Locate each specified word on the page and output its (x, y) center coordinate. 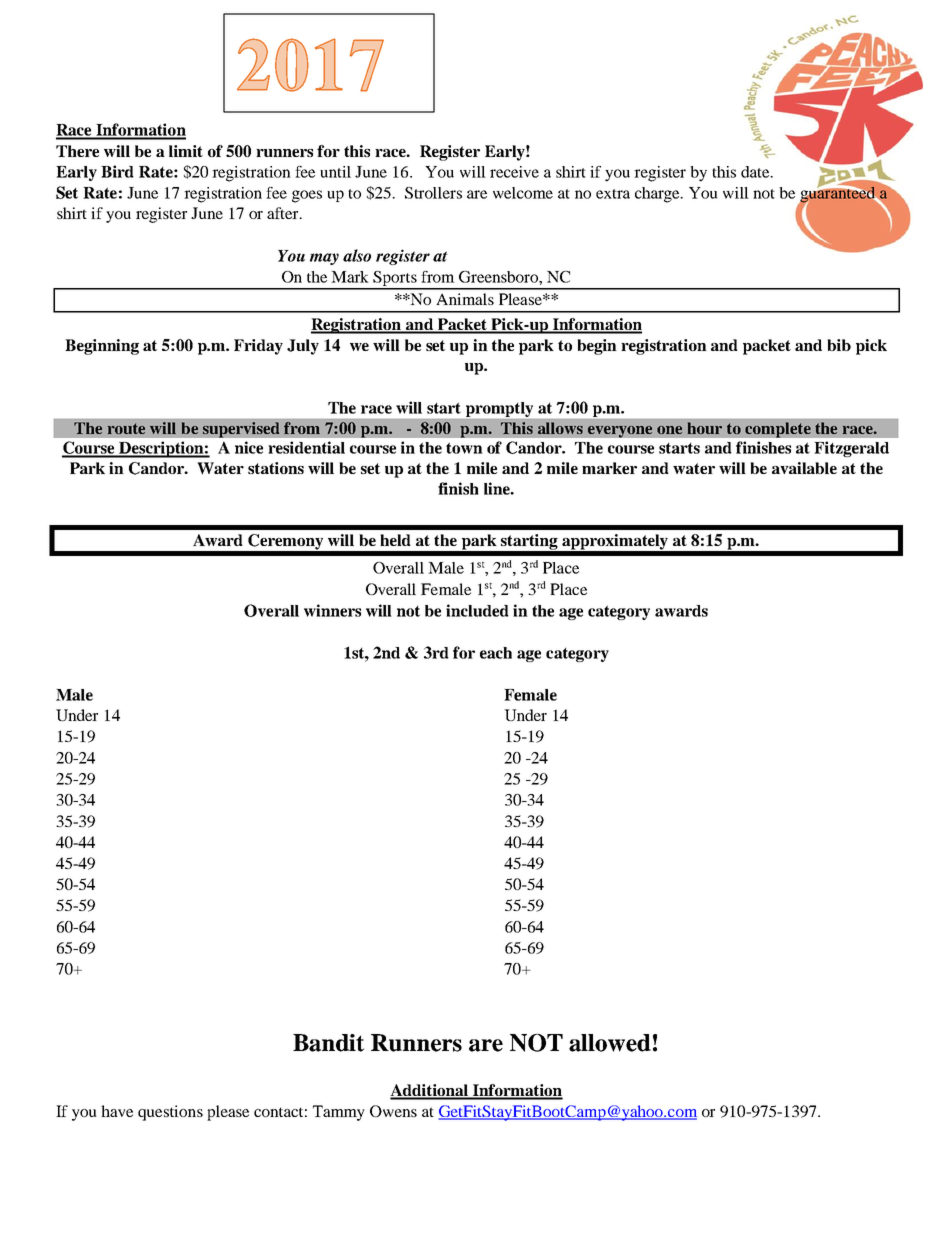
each (496, 653)
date (756, 172)
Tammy (339, 1113)
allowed (610, 1043)
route (126, 428)
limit (186, 151)
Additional (430, 1091)
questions (170, 1113)
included (477, 610)
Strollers (433, 193)
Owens (393, 1111)
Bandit (328, 1043)
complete (778, 430)
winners (332, 610)
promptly (499, 409)
